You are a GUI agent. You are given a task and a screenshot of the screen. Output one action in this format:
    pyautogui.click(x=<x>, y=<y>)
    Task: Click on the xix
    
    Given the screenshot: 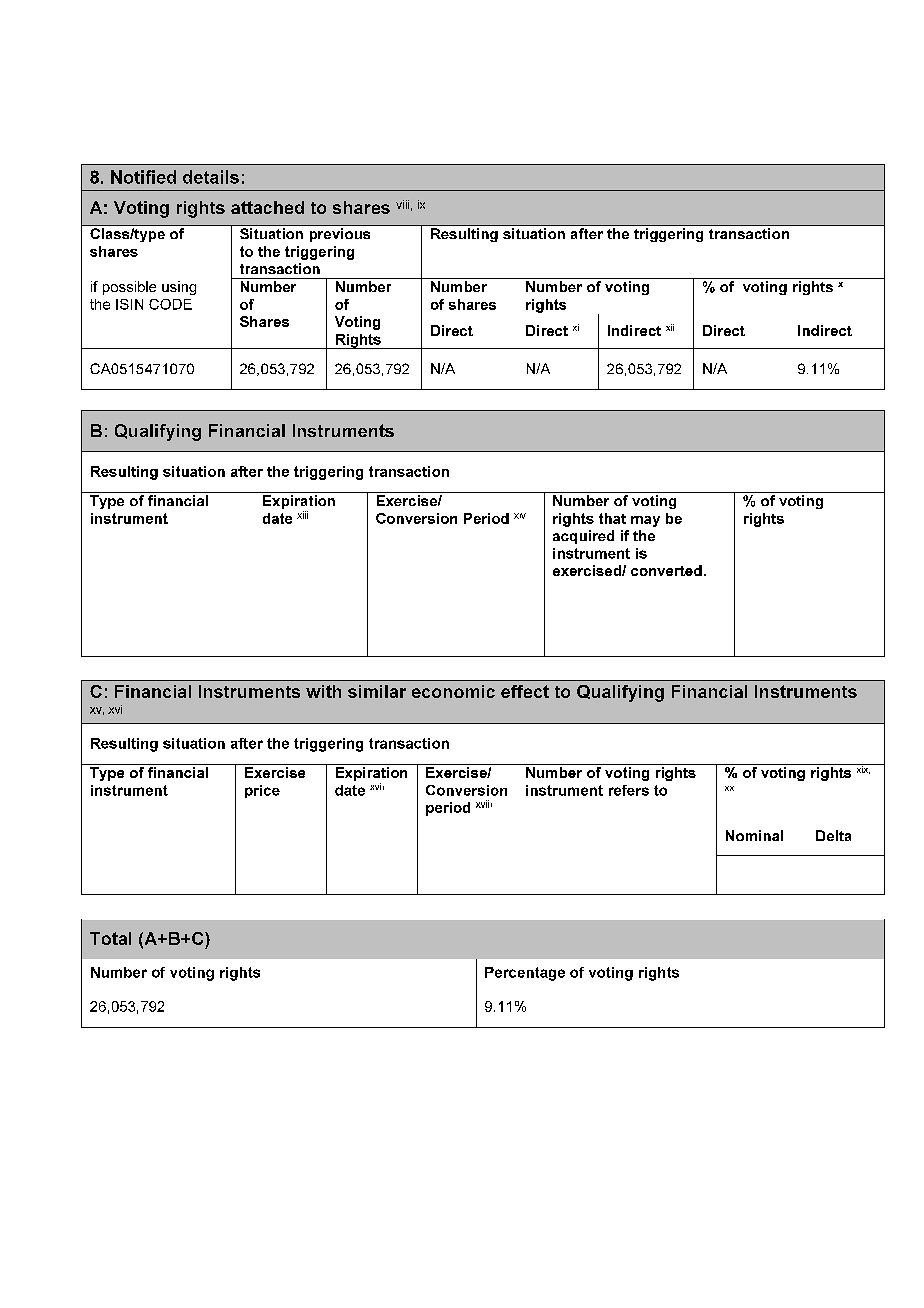 What is the action you would take?
    pyautogui.click(x=862, y=769)
